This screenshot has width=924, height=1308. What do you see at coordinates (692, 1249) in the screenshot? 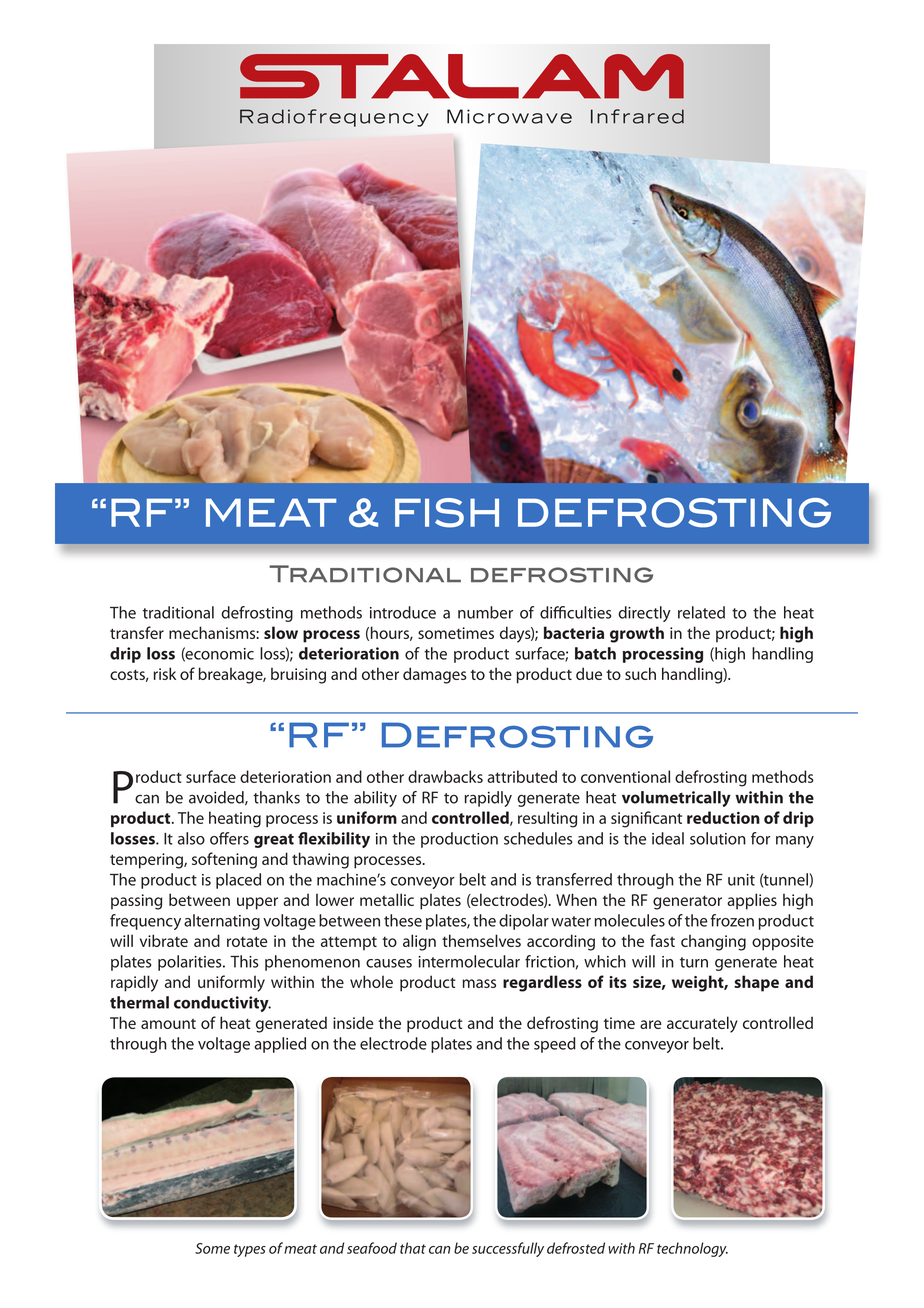
I see `technology` at bounding box center [692, 1249].
